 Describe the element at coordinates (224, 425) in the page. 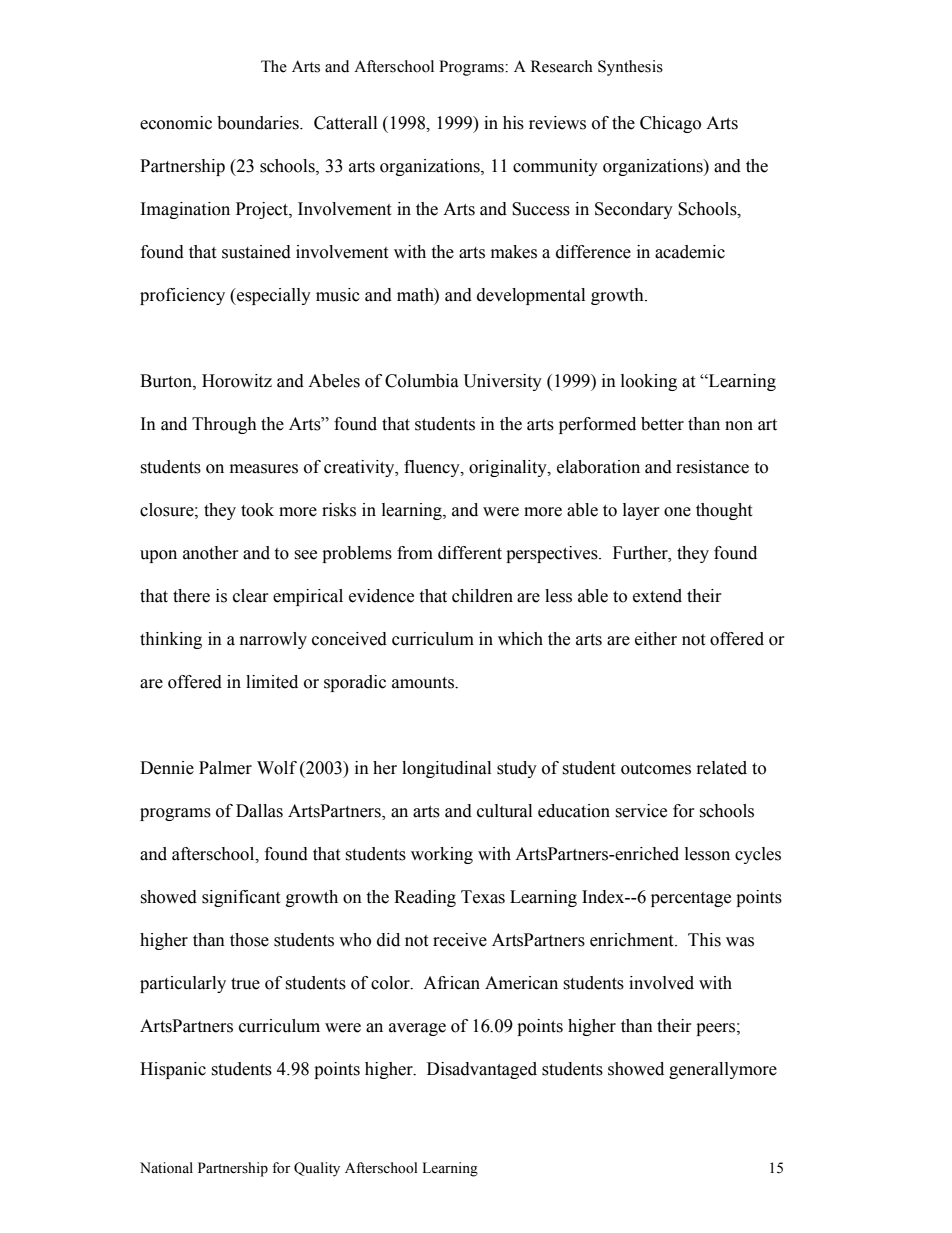

I see `Through` at that location.
